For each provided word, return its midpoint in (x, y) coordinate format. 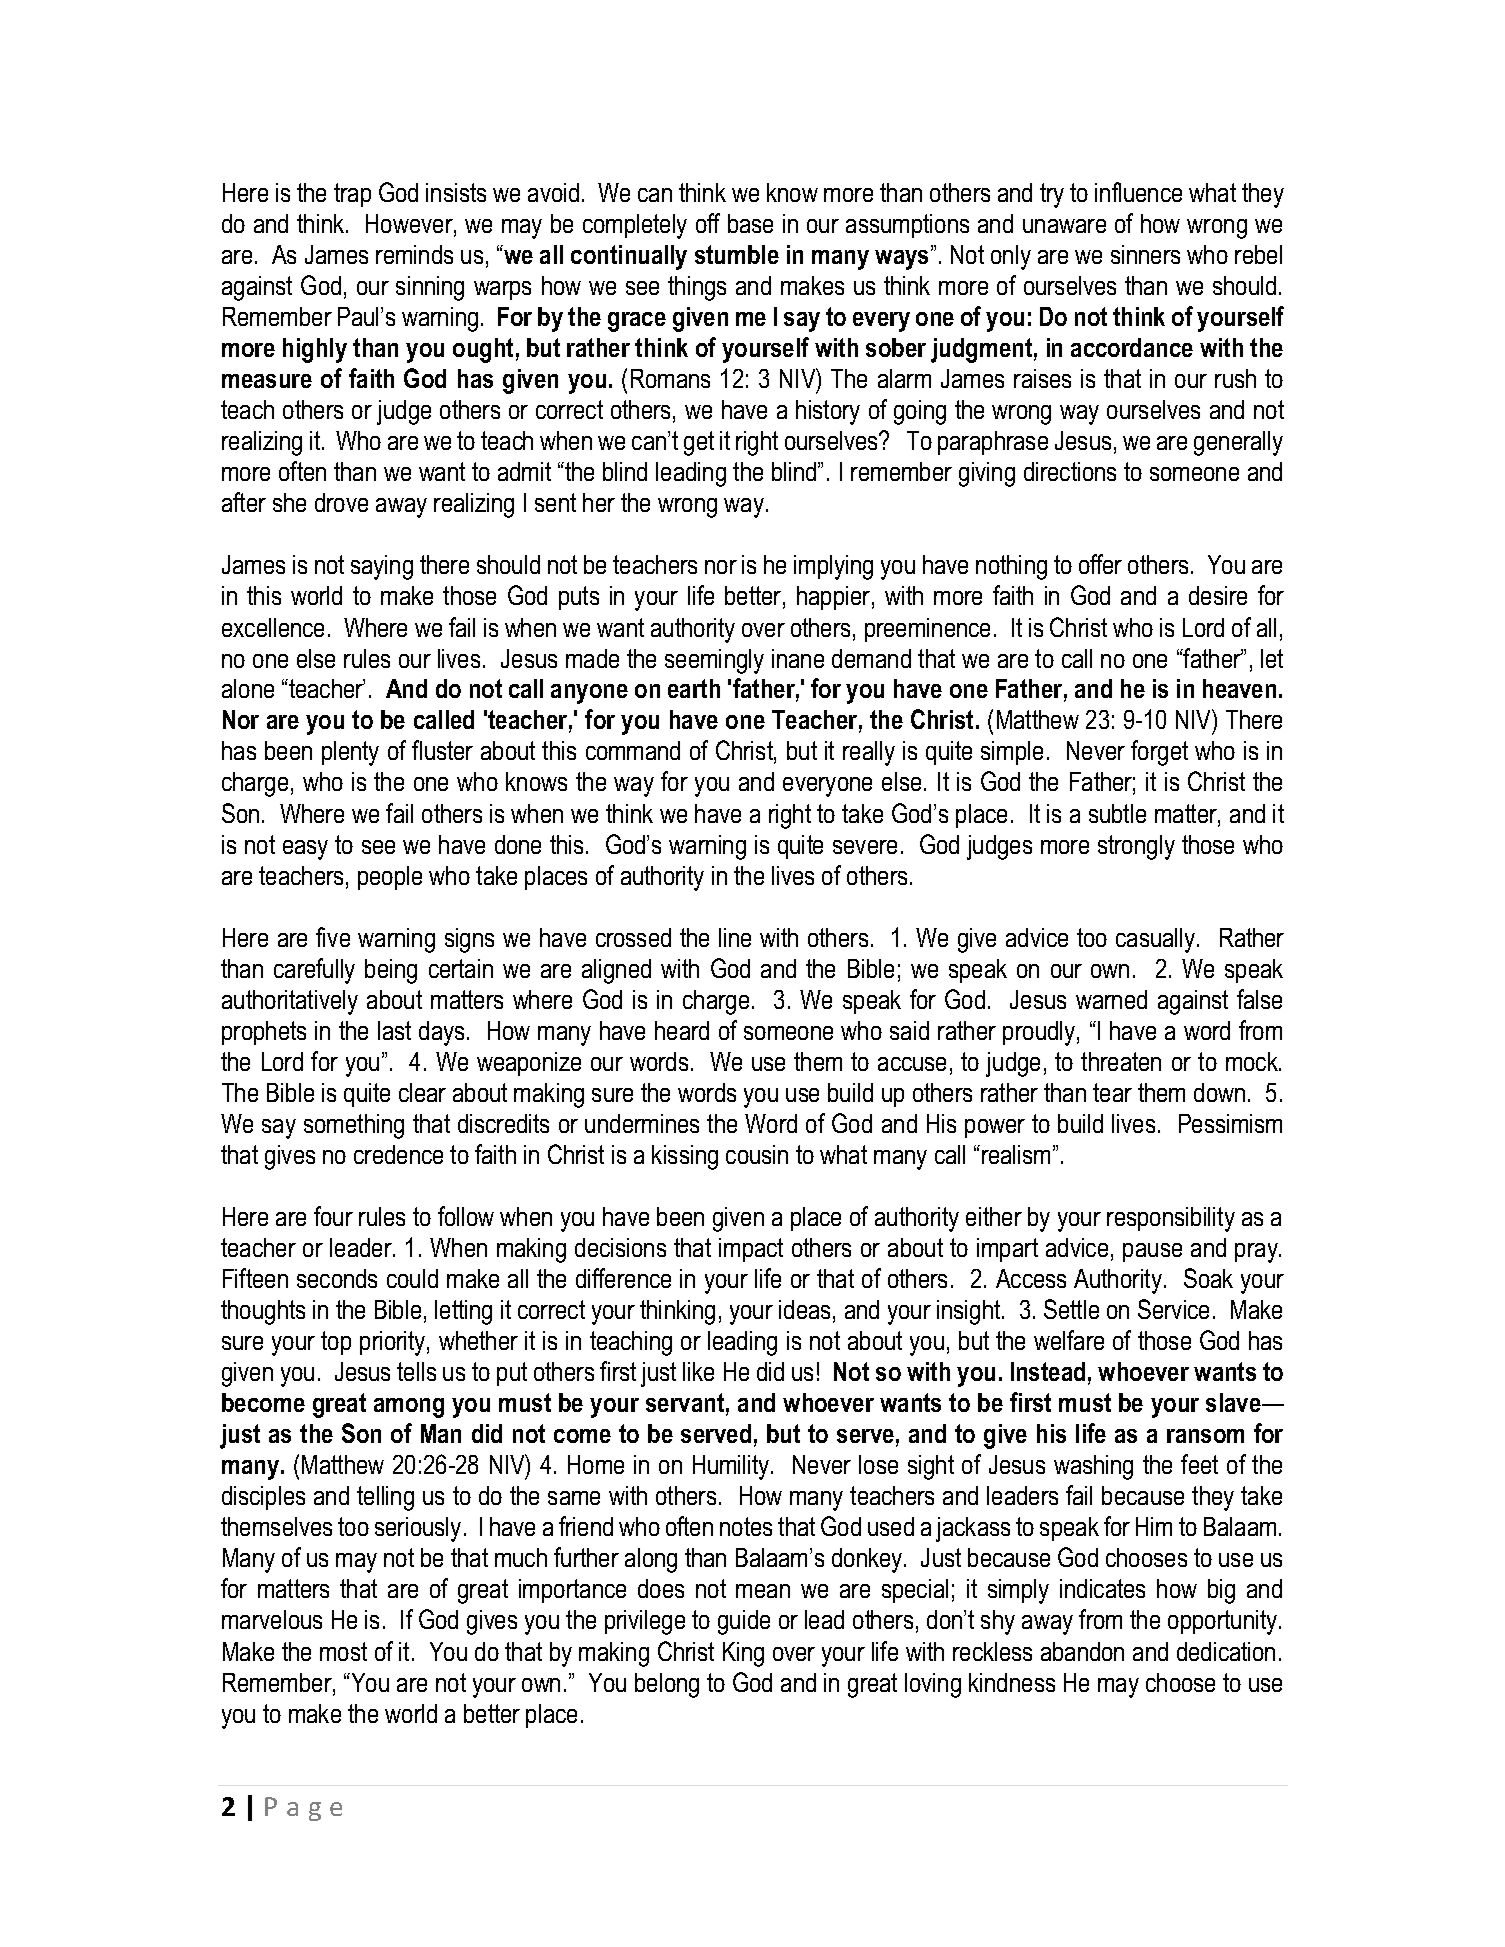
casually (1157, 940)
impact (751, 1250)
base (750, 223)
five (333, 937)
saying (382, 567)
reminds (414, 254)
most (343, 1651)
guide (744, 1622)
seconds (337, 1278)
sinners (1145, 254)
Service (1173, 1309)
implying (833, 567)
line (735, 937)
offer (1100, 564)
